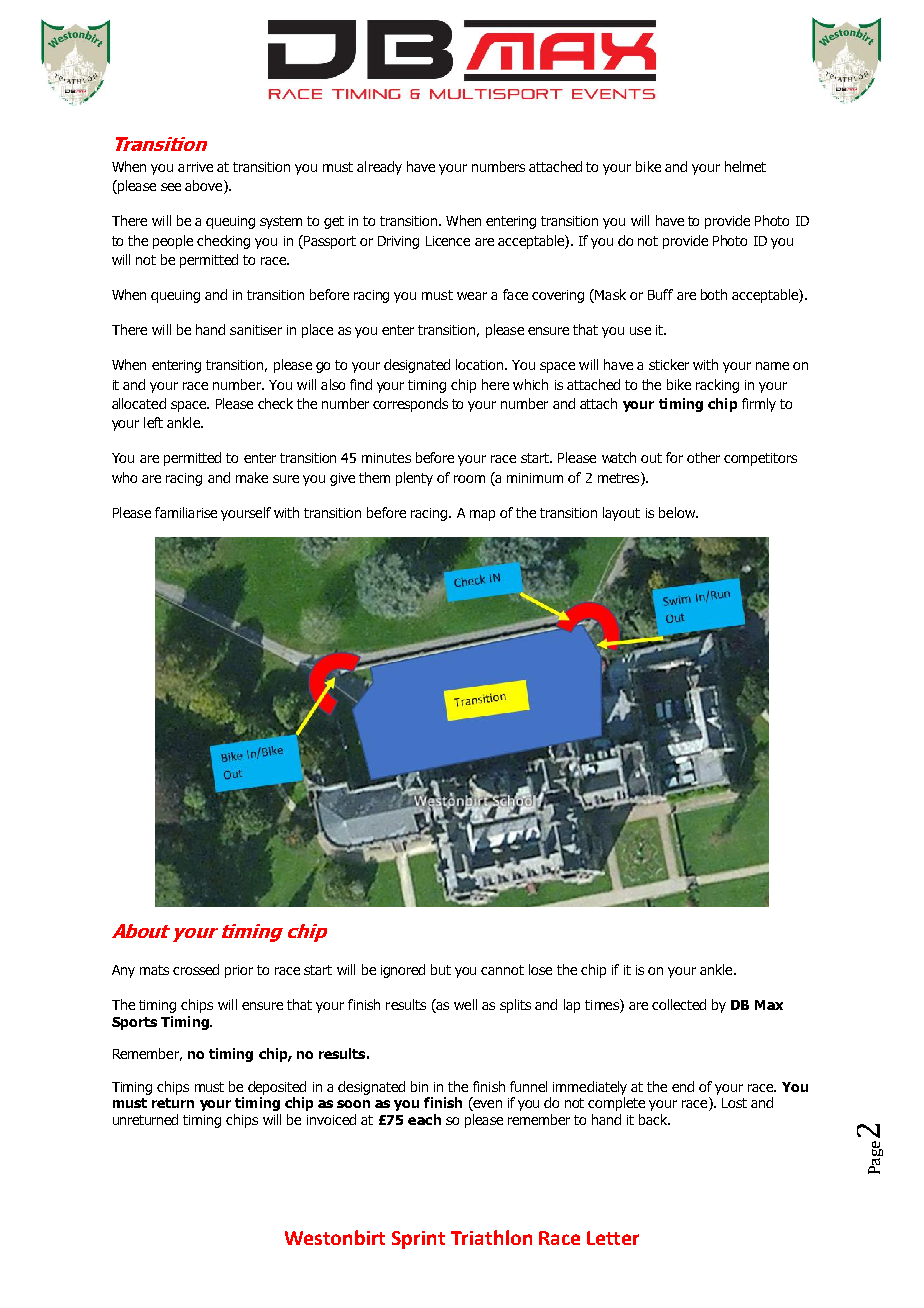 The width and height of the screenshot is (924, 1308). Describe the element at coordinates (196, 969) in the screenshot. I see `crossed` at that location.
